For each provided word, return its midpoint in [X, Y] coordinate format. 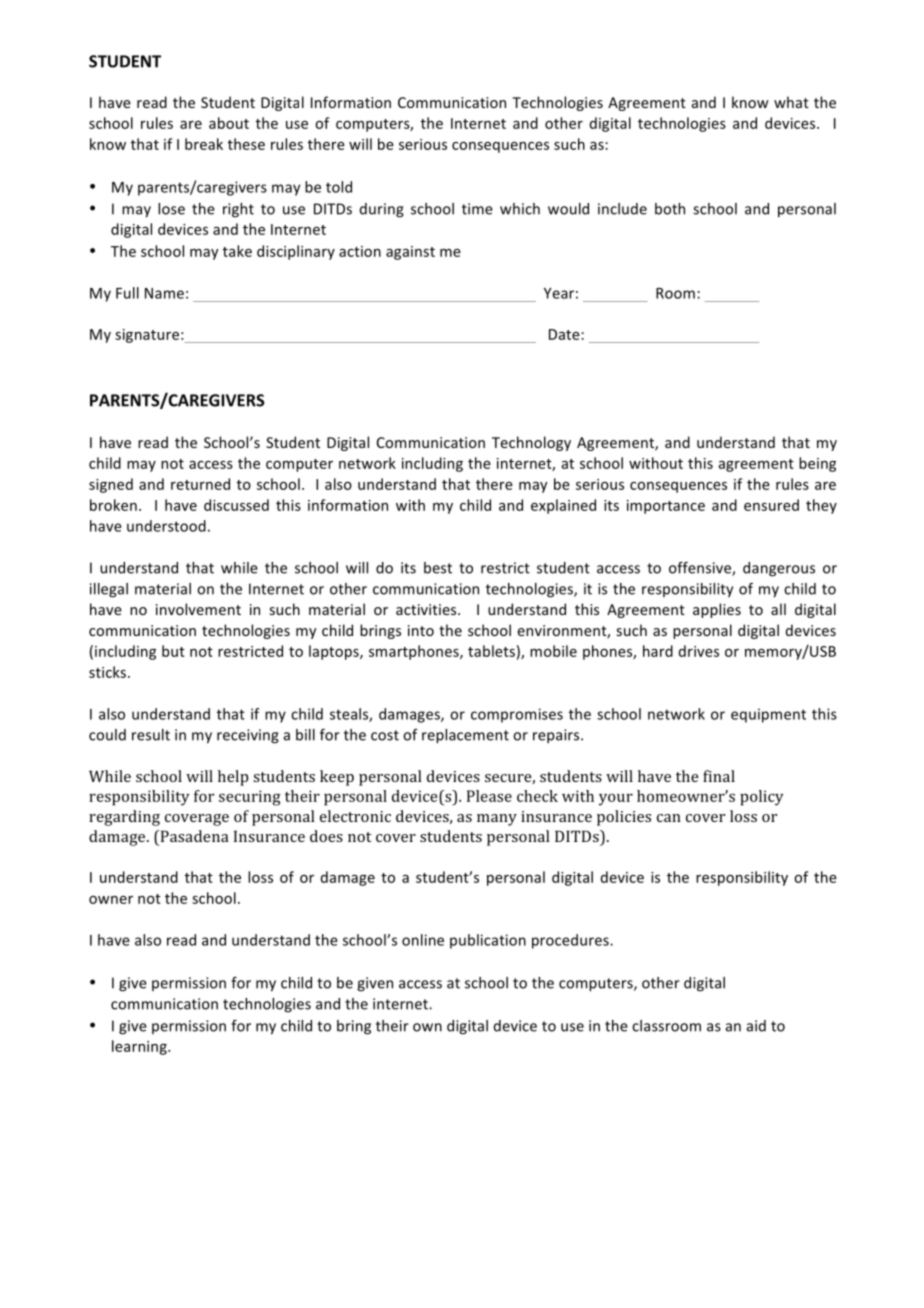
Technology [531, 443]
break [204, 144]
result [151, 735]
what [791, 102]
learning [140, 1047]
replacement [465, 736]
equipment [768, 715]
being [817, 464]
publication [488, 941]
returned [200, 484]
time [477, 209]
